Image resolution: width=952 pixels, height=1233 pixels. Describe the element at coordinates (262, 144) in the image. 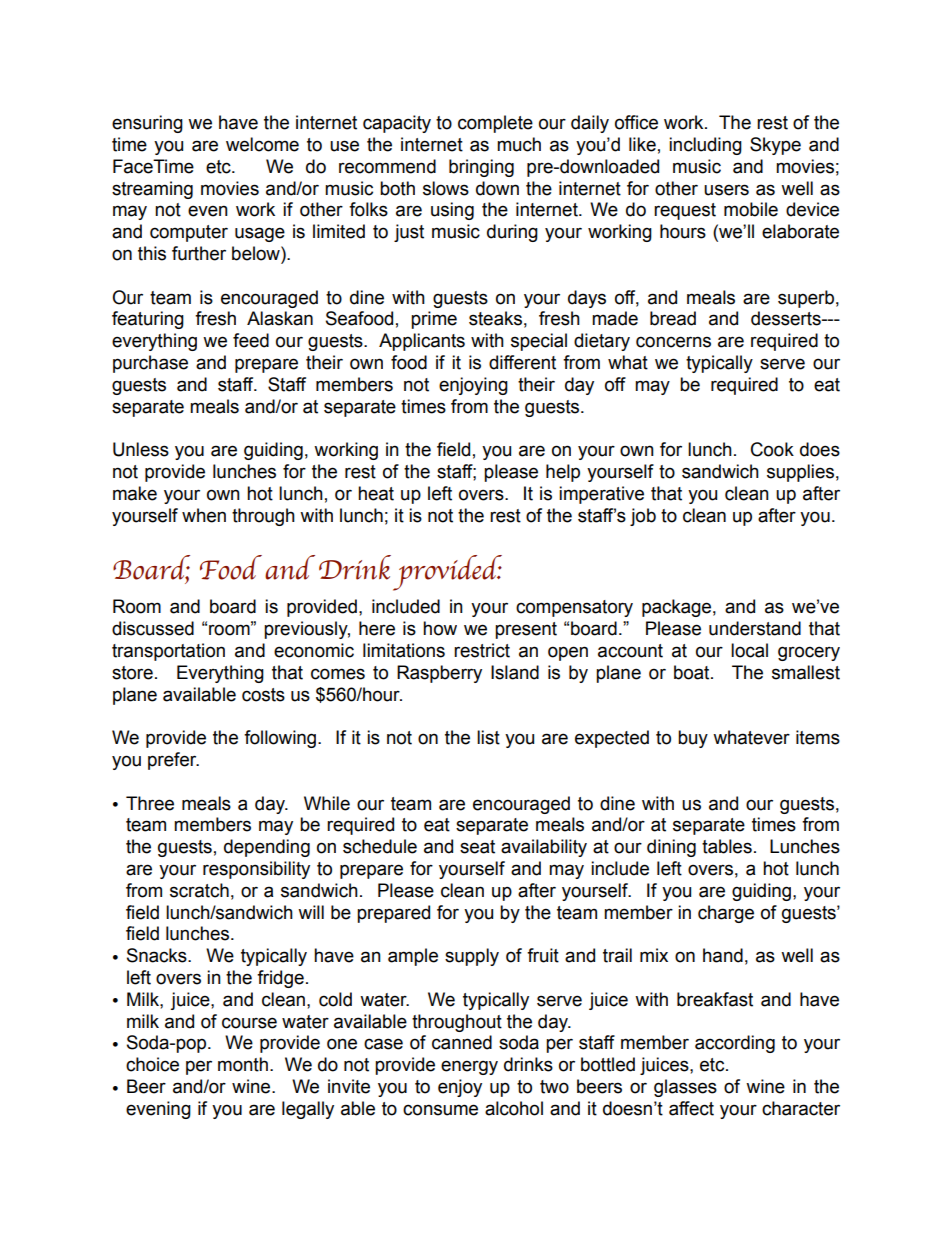

I see `welcome` at that location.
